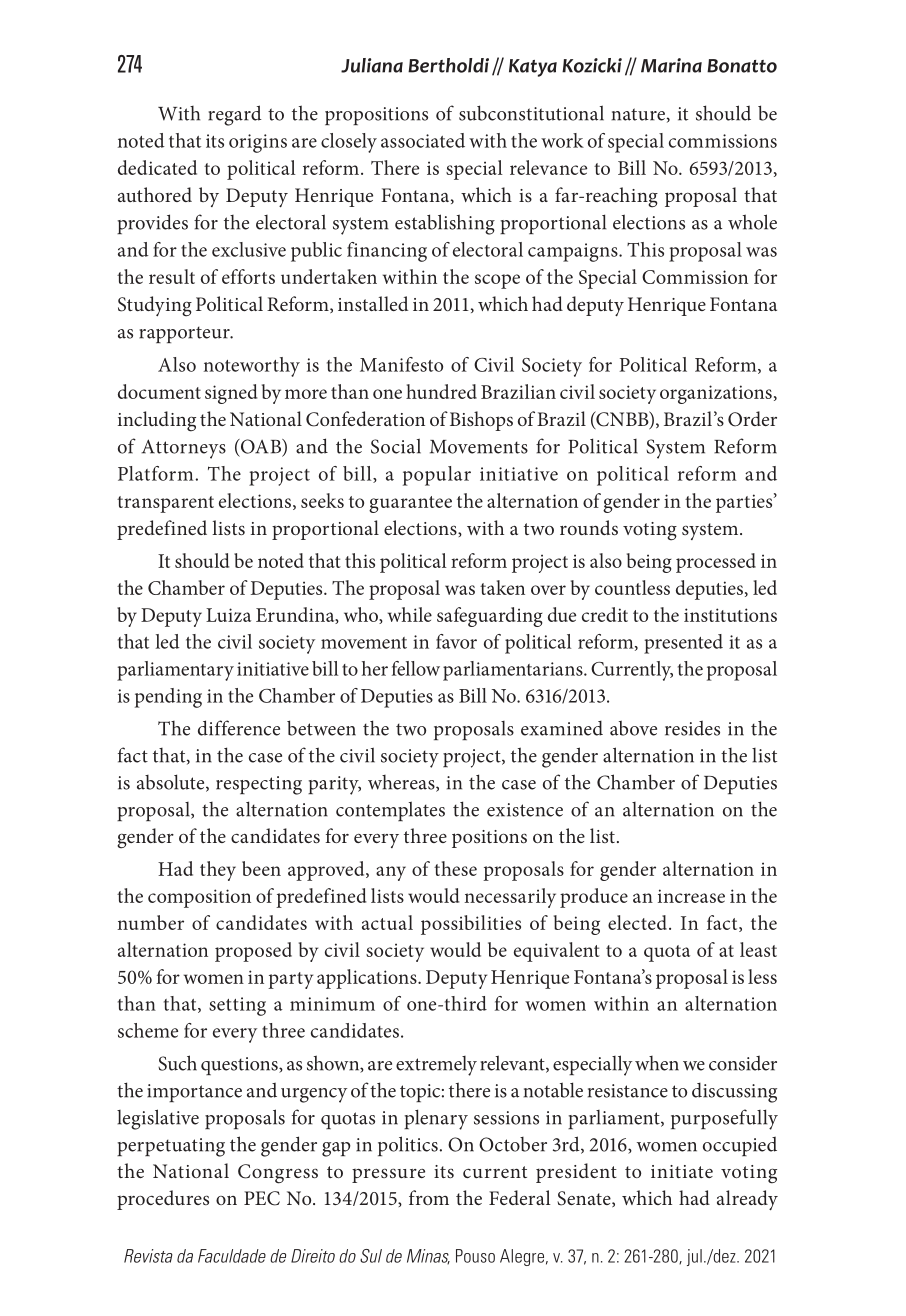 The width and height of the screenshot is (906, 1316). Describe the element at coordinates (218, 871) in the screenshot. I see `they` at that location.
